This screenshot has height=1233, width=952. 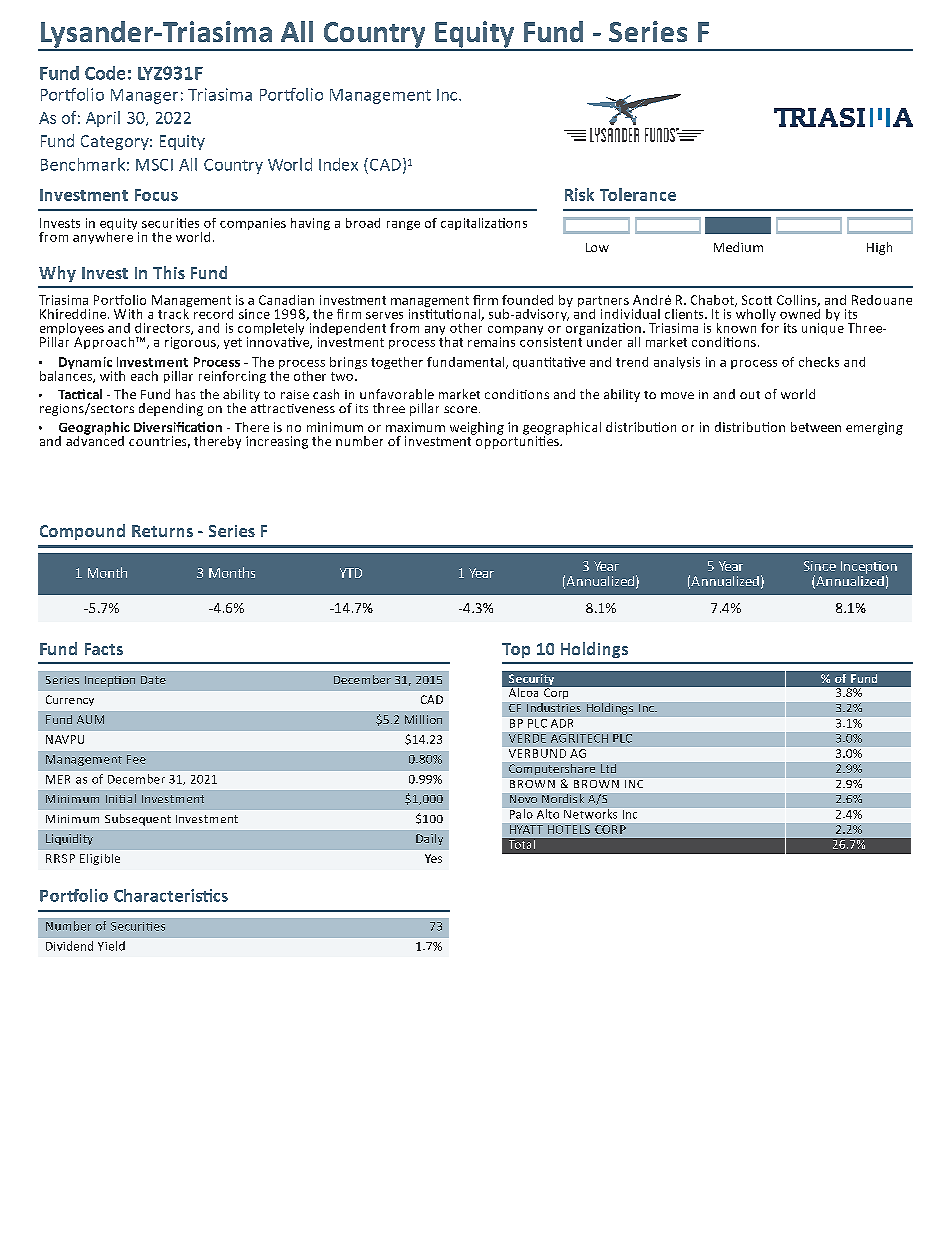 I want to click on Yield, so click(x=111, y=946).
